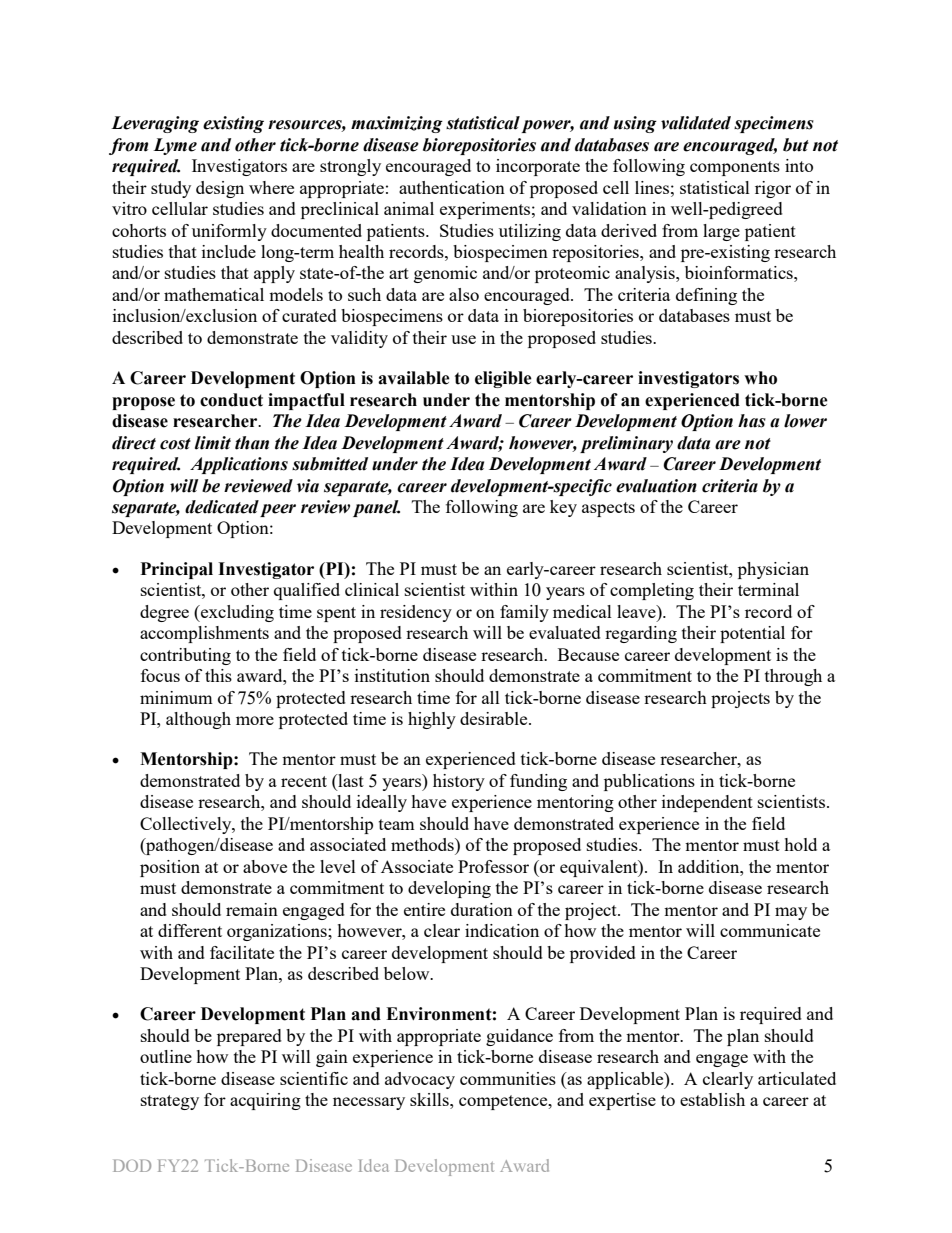  I want to click on Lyme, so click(175, 146).
